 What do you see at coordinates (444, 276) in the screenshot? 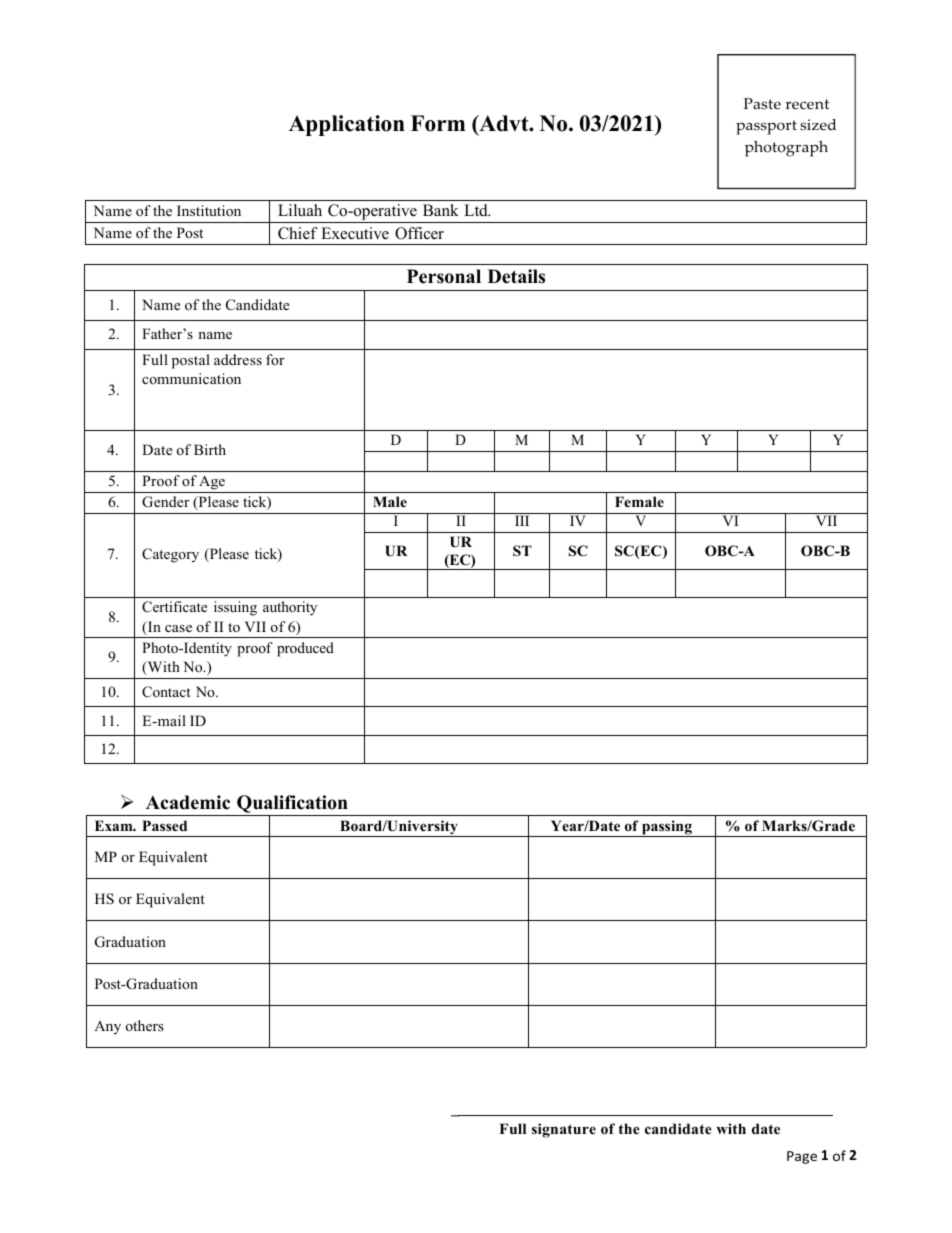
I see `Personal` at bounding box center [444, 276].
